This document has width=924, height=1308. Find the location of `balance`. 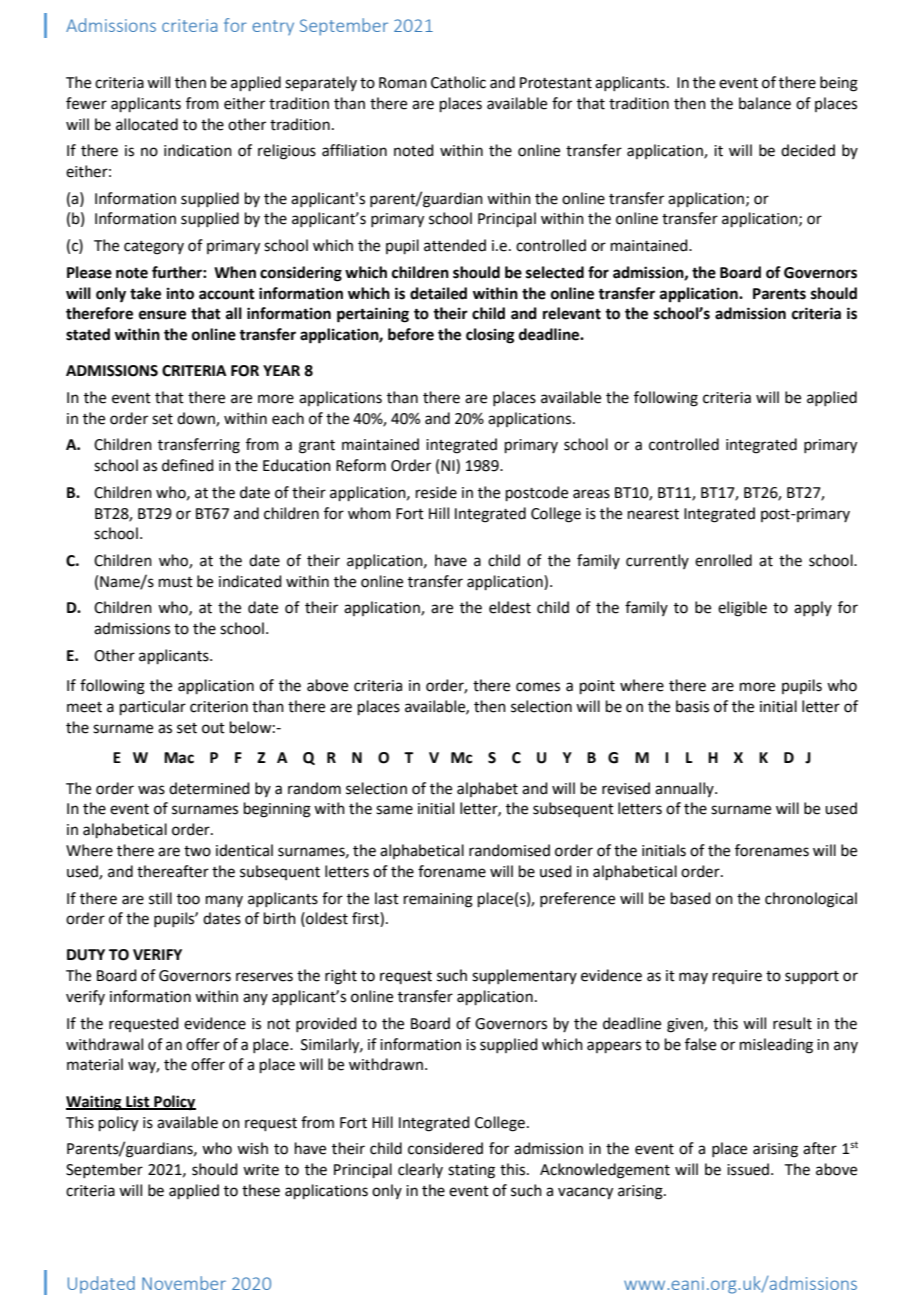

balance is located at coordinates (765, 103).
